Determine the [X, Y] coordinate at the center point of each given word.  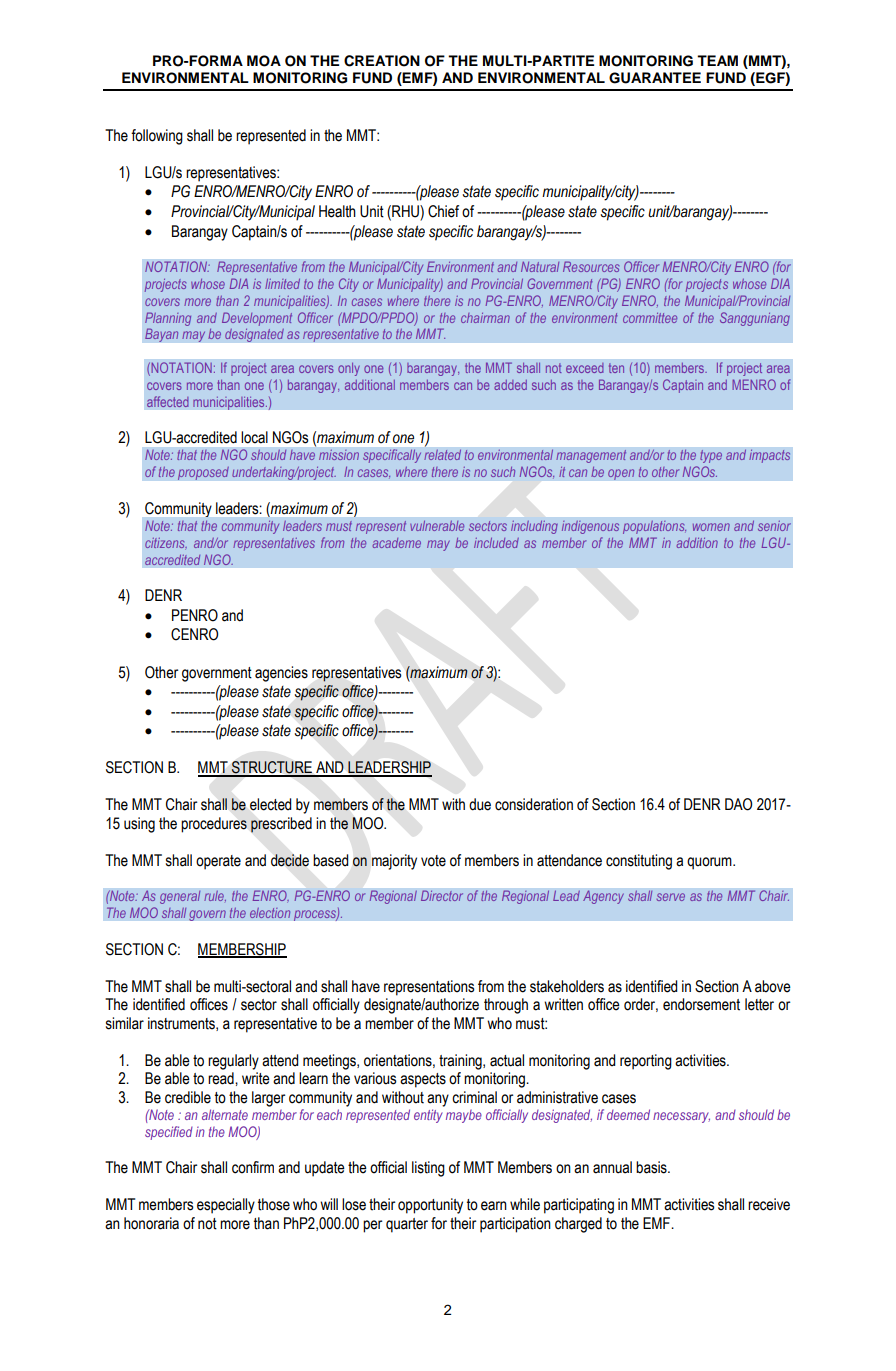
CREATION [382, 61]
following [157, 137]
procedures [214, 825]
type [711, 456]
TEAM [717, 60]
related [442, 455]
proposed [203, 473]
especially [226, 1206]
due [480, 804]
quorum [710, 863]
